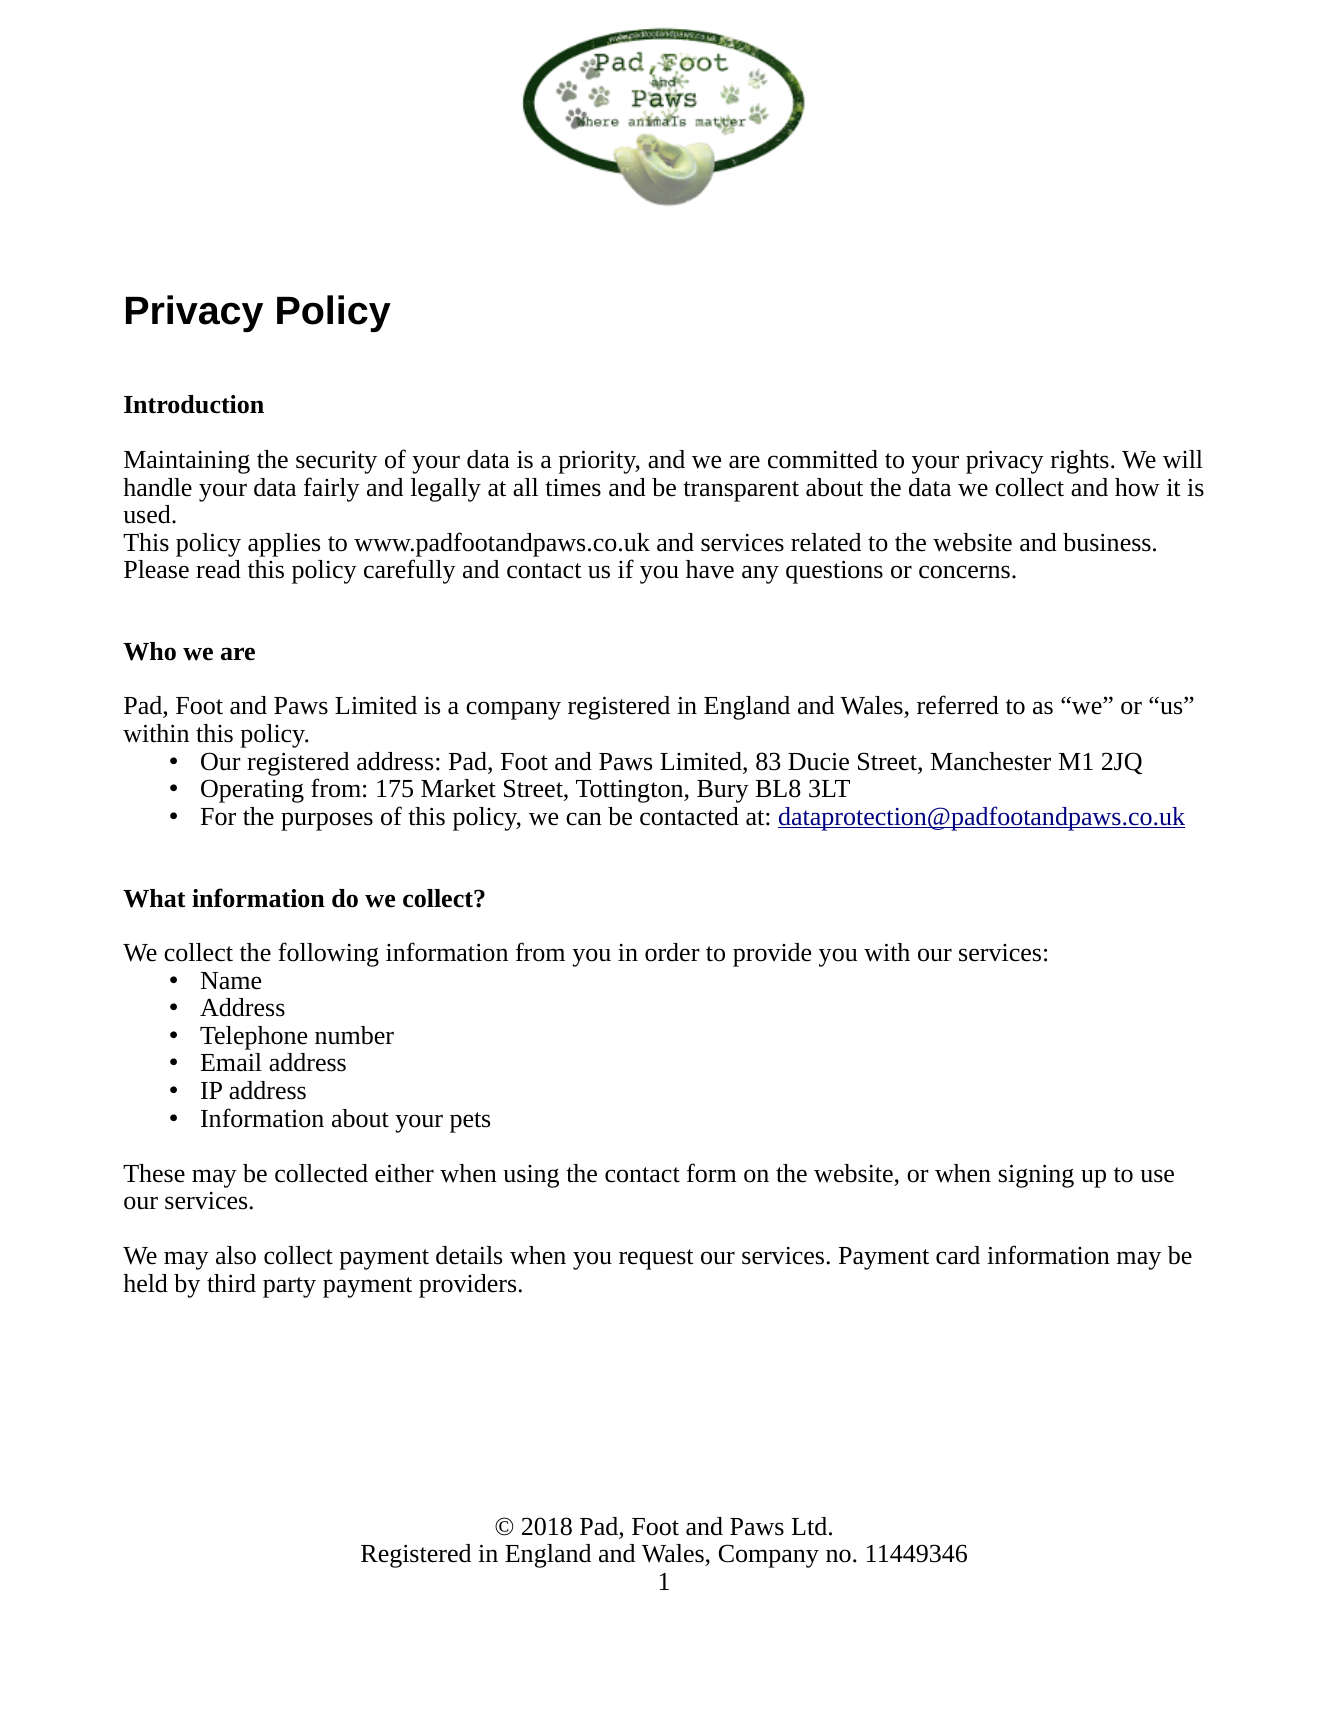 The width and height of the screenshot is (1328, 1719). Describe the element at coordinates (741, 491) in the screenshot. I see `transparent` at that location.
